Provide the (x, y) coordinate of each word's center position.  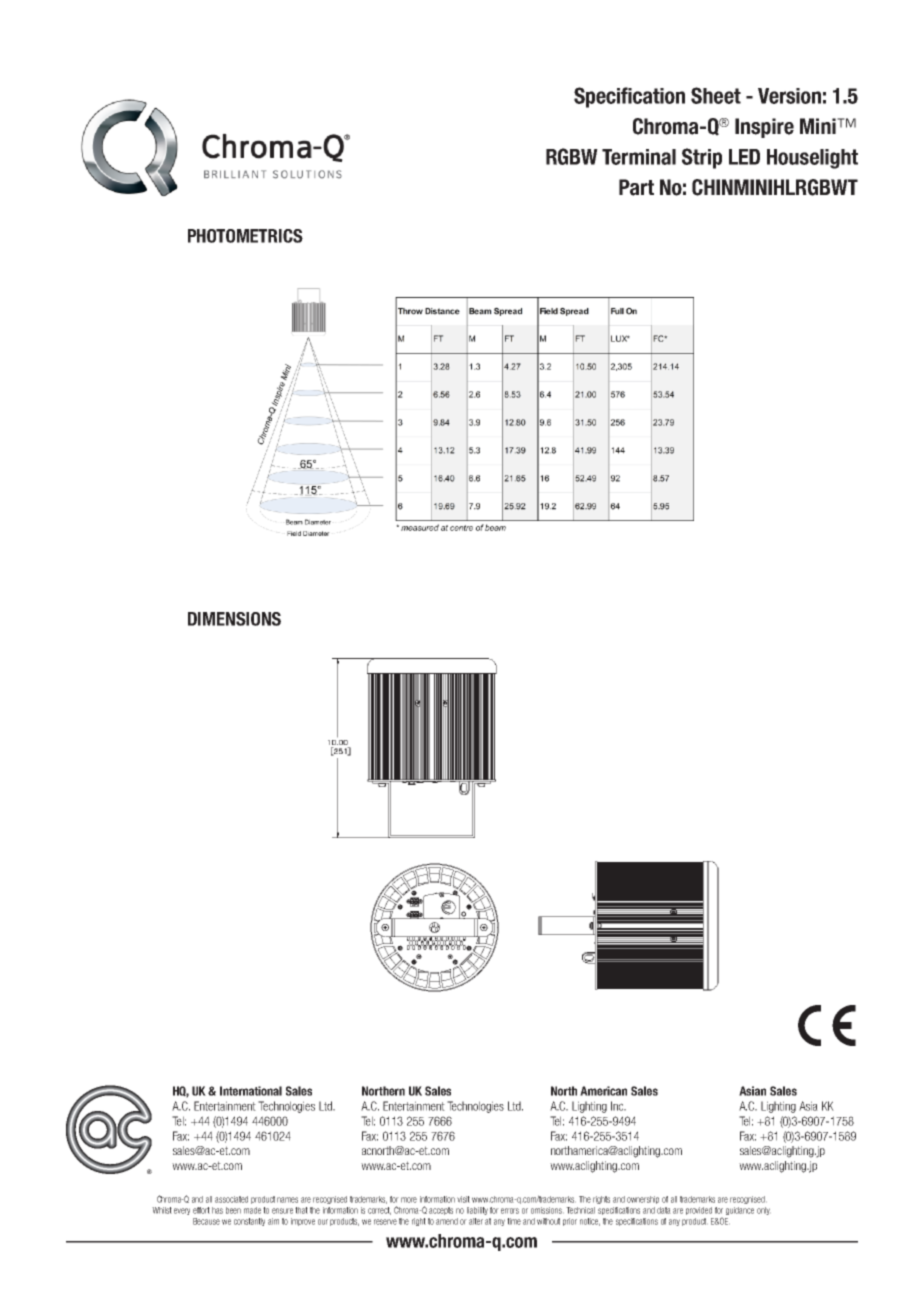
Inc (618, 1106)
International (251, 1091)
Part (636, 187)
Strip (702, 158)
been (233, 1210)
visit (463, 1199)
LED (744, 157)
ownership (643, 1200)
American (603, 1091)
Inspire (764, 128)
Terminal (639, 157)
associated (231, 1199)
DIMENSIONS (234, 619)
